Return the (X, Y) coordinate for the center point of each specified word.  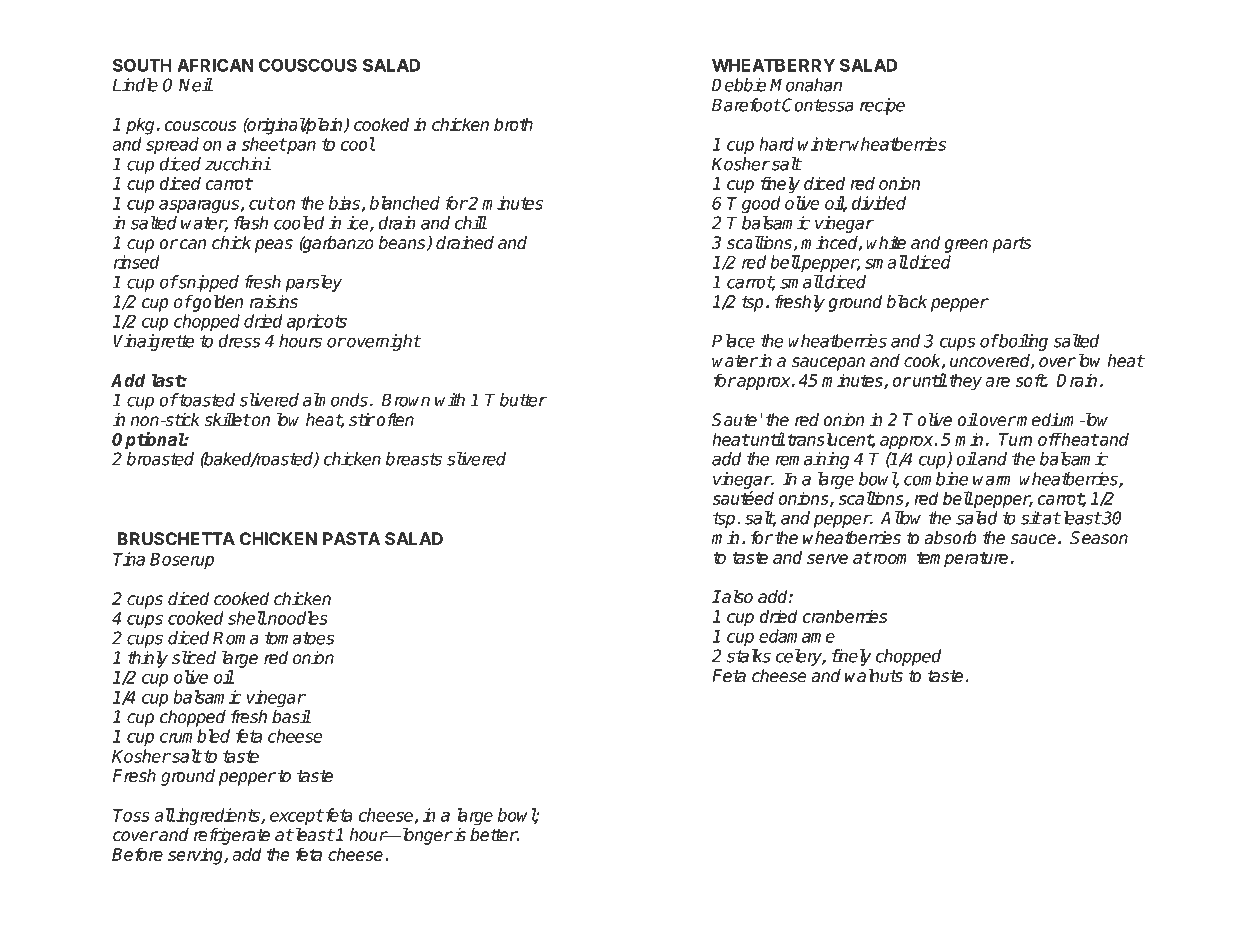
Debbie (739, 85)
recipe (882, 106)
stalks (749, 656)
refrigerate (232, 836)
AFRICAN (215, 65)
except (297, 817)
